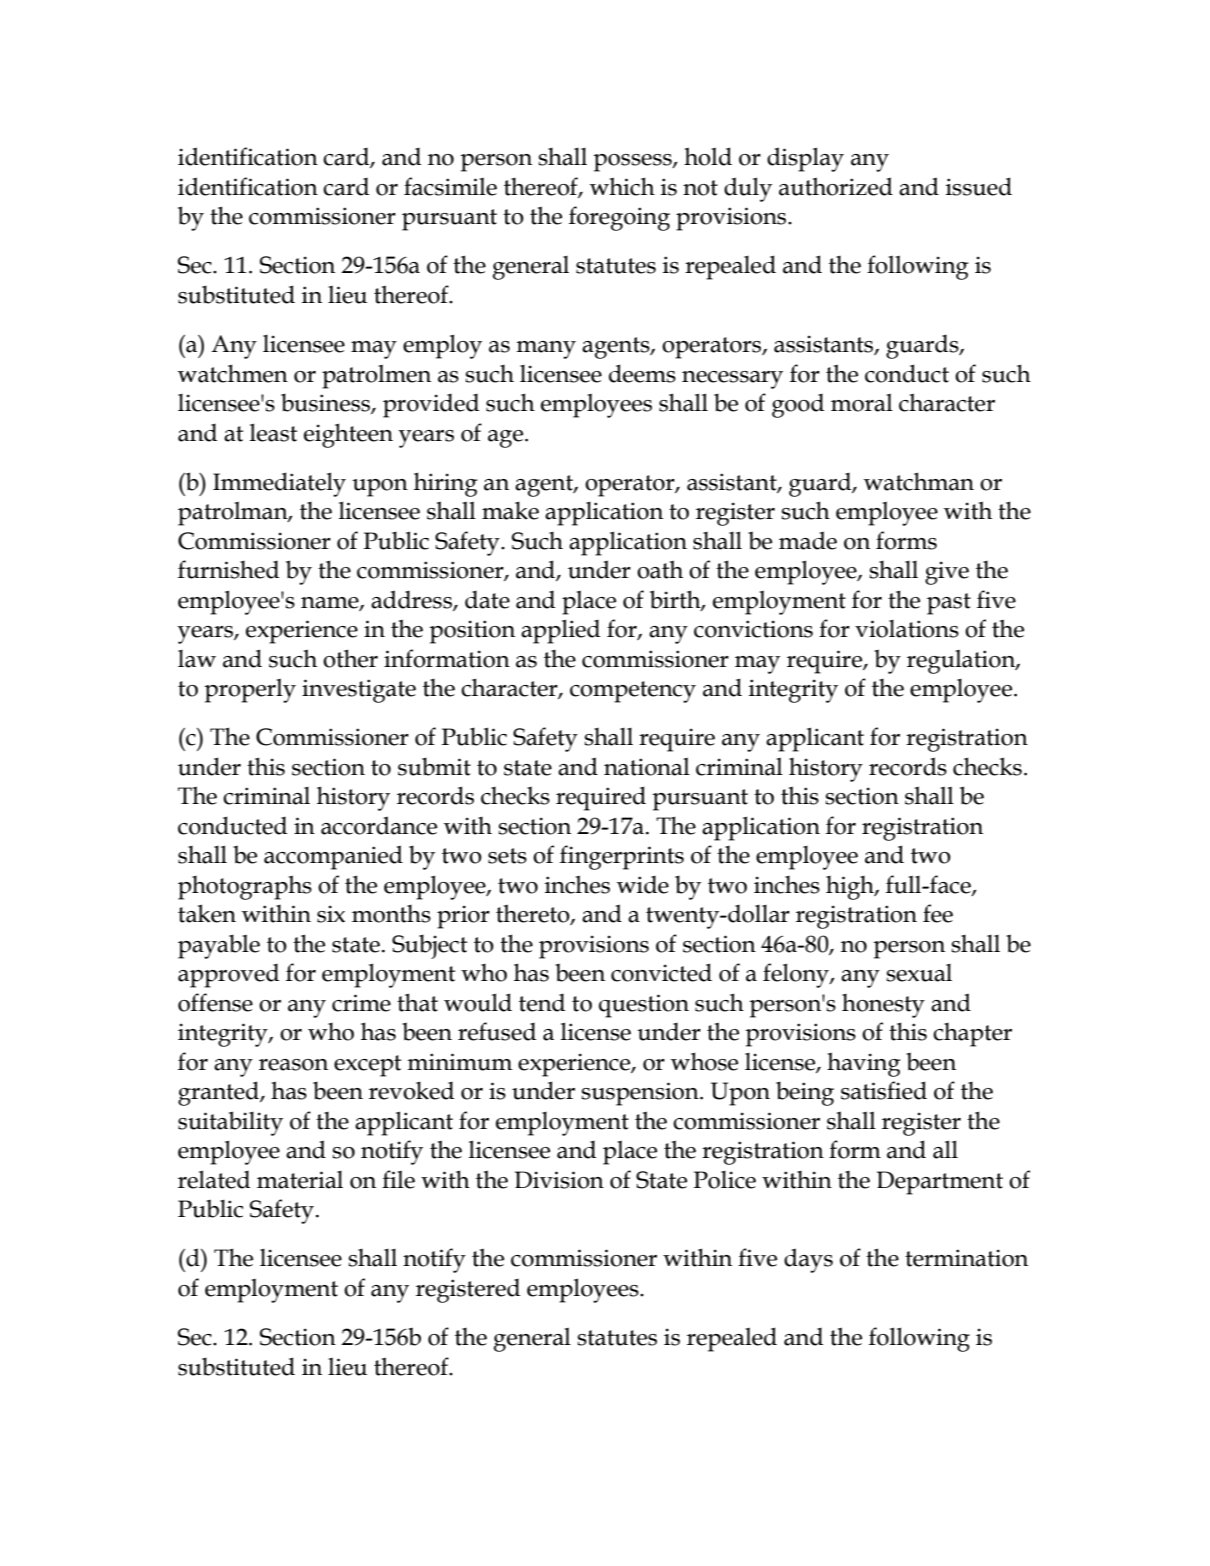 The height and width of the document is (1566, 1210). Describe the element at coordinates (622, 186) in the document. I see `which` at that location.
